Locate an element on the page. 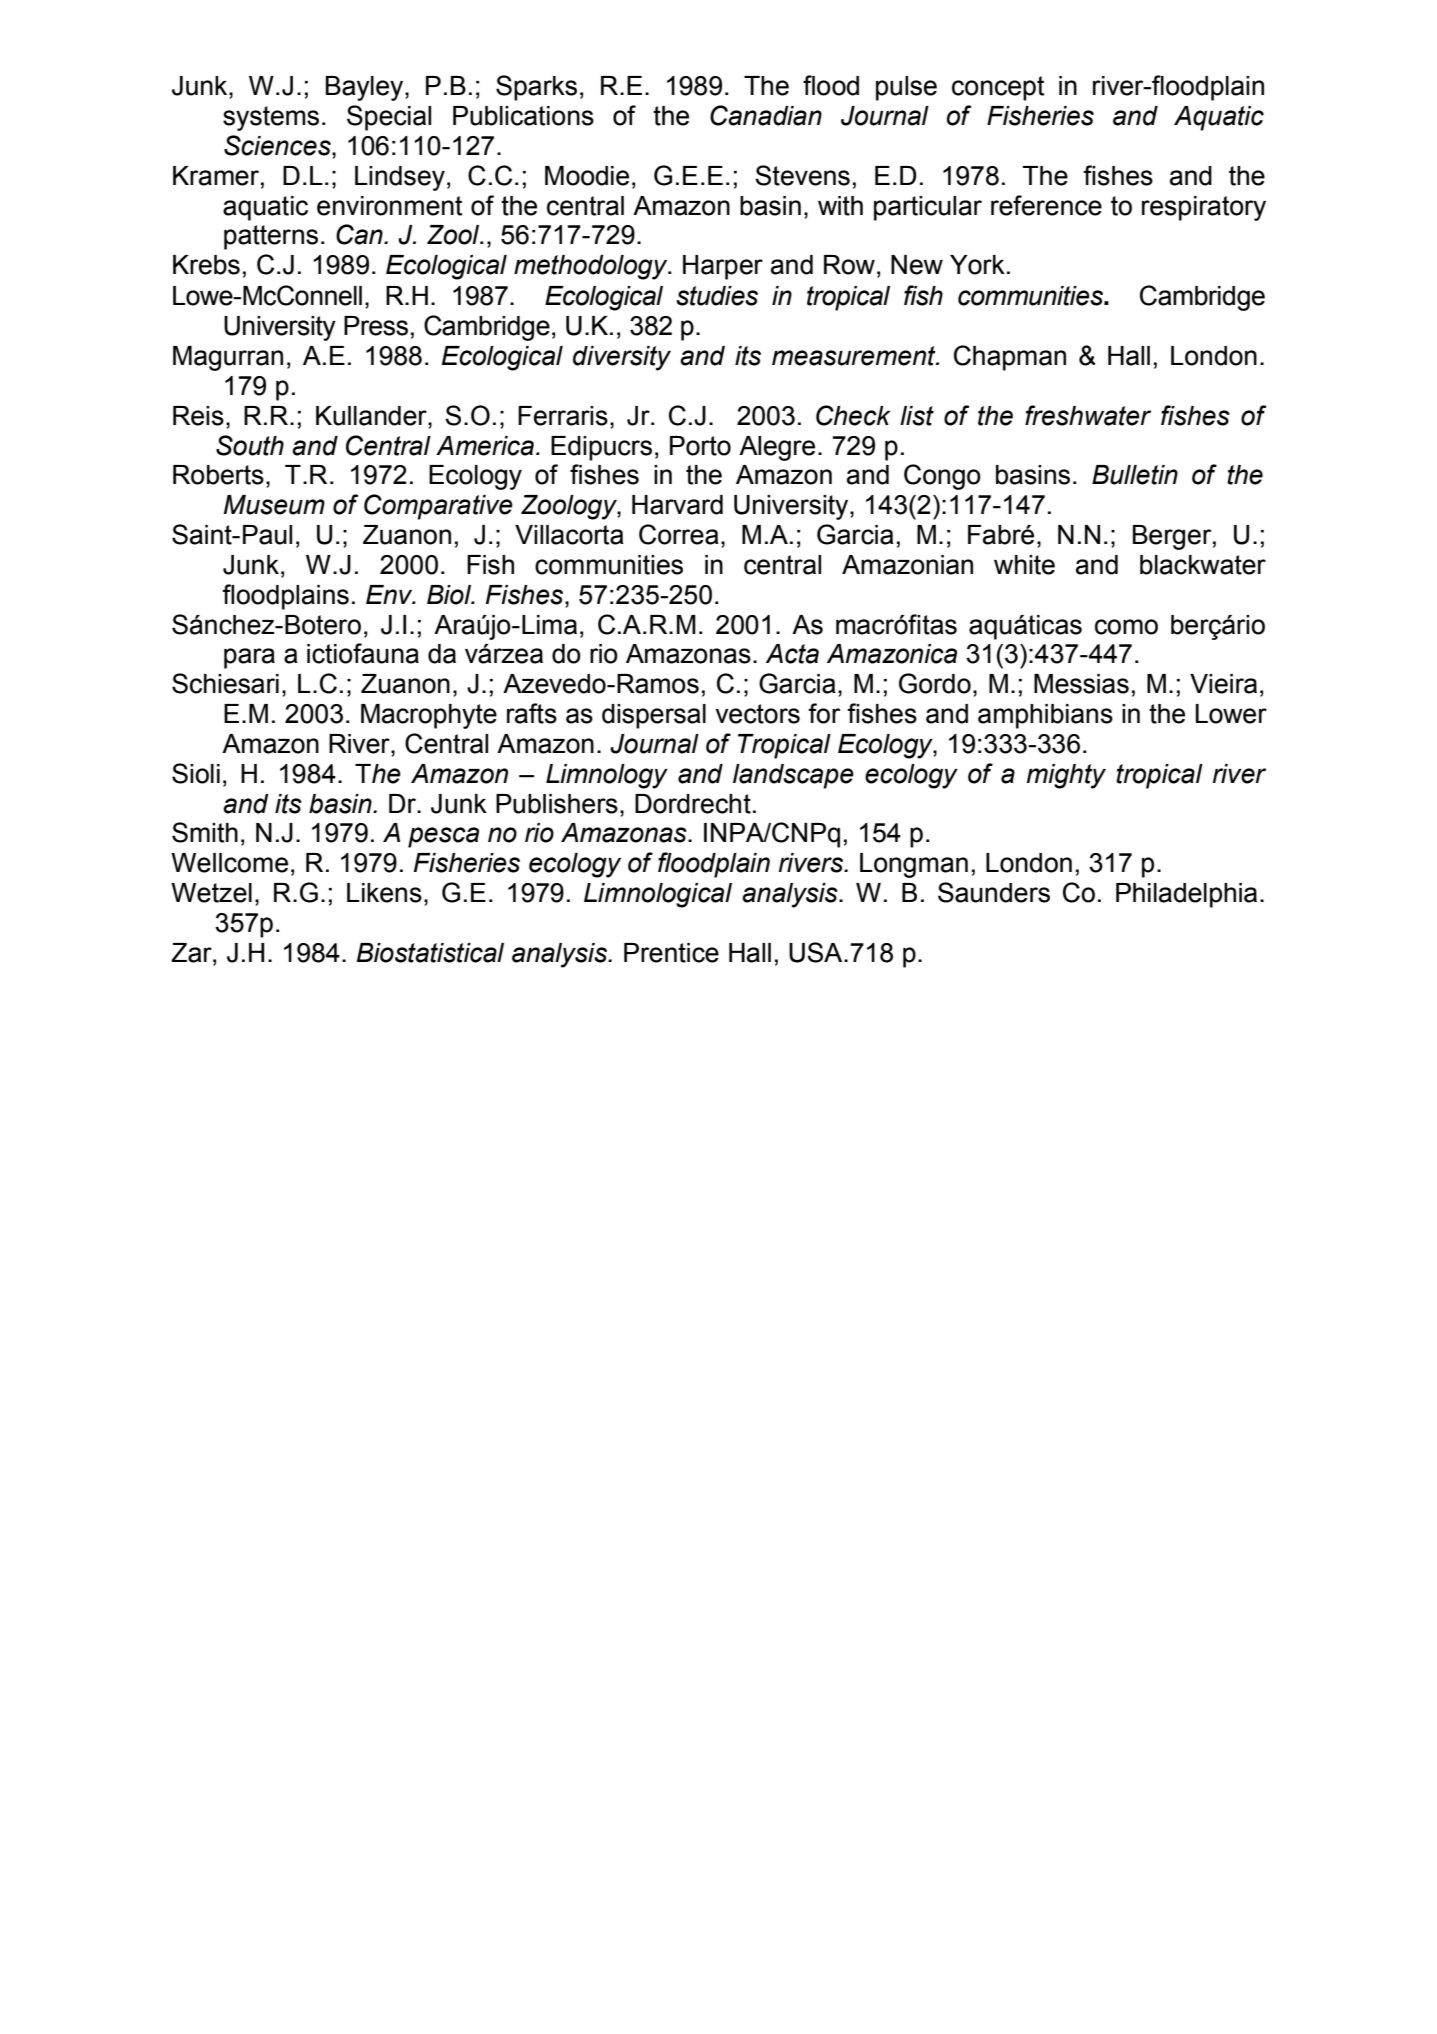 This page has width=1437, height=2034. concept is located at coordinates (998, 88).
